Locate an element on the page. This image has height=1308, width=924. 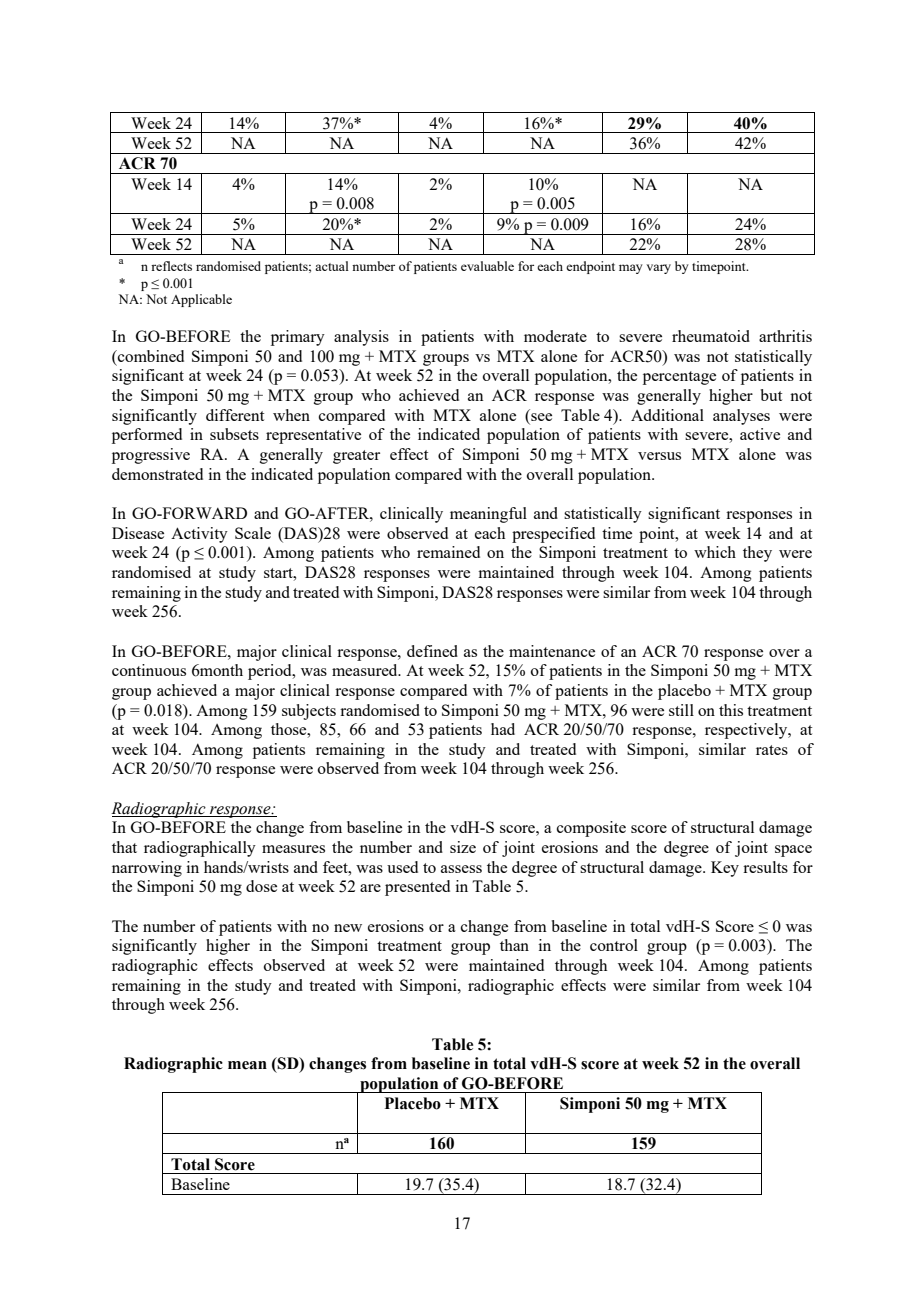
had is located at coordinates (503, 729).
